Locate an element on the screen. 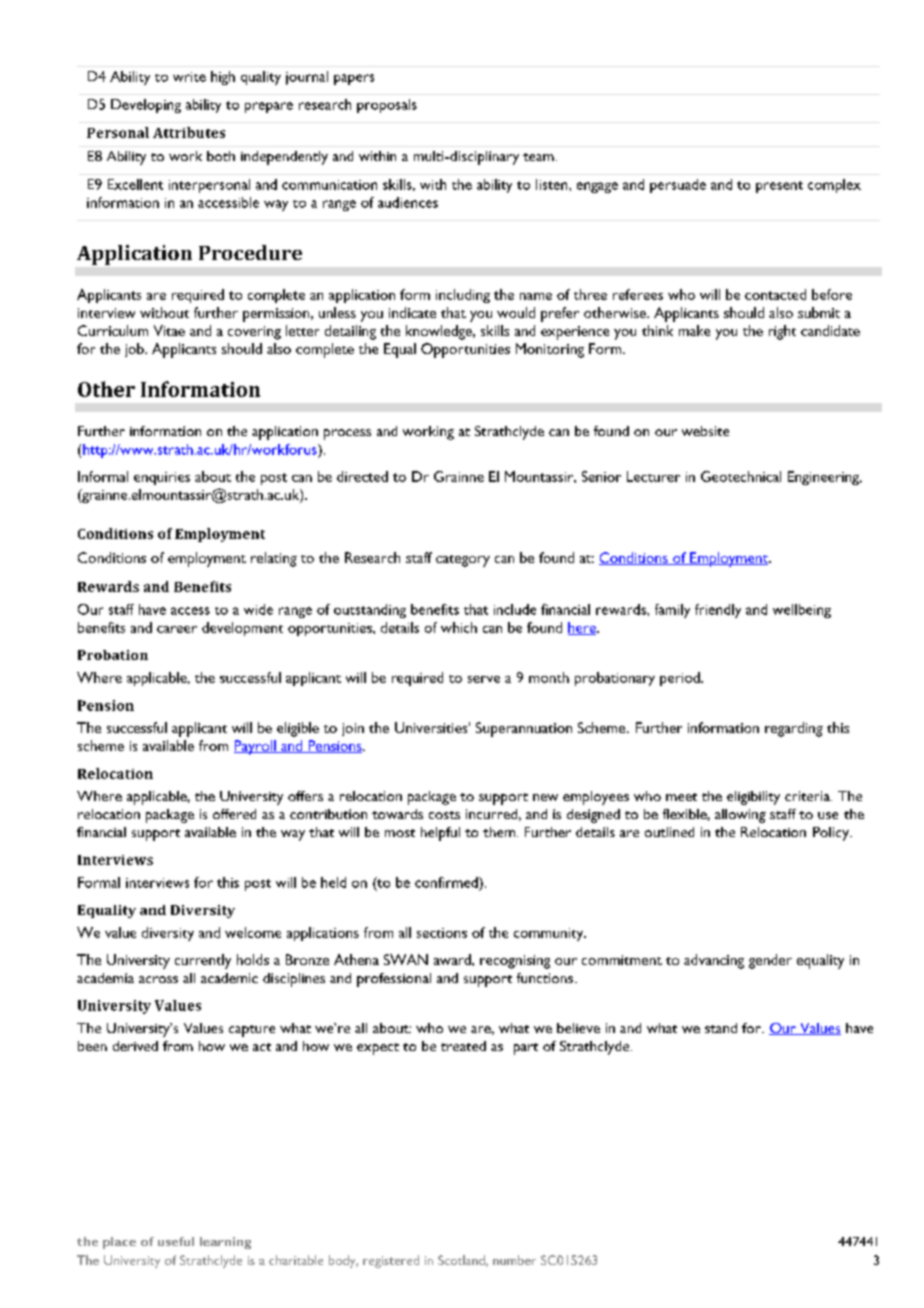 This screenshot has height=1308, width=924. allowing is located at coordinates (740, 816).
